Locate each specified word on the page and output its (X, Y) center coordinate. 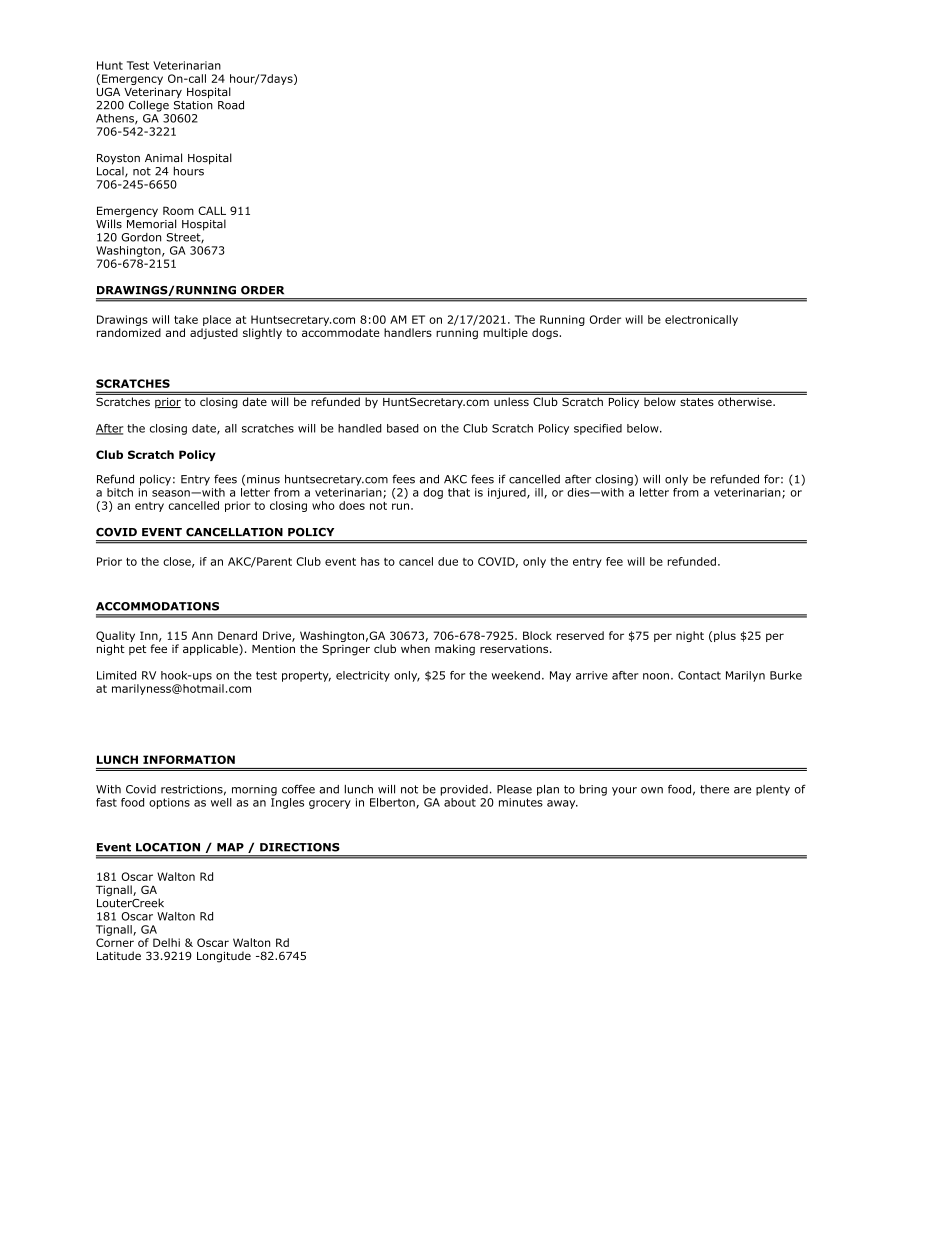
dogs (546, 333)
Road (231, 105)
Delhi (166, 942)
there (714, 789)
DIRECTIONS (300, 847)
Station (193, 104)
